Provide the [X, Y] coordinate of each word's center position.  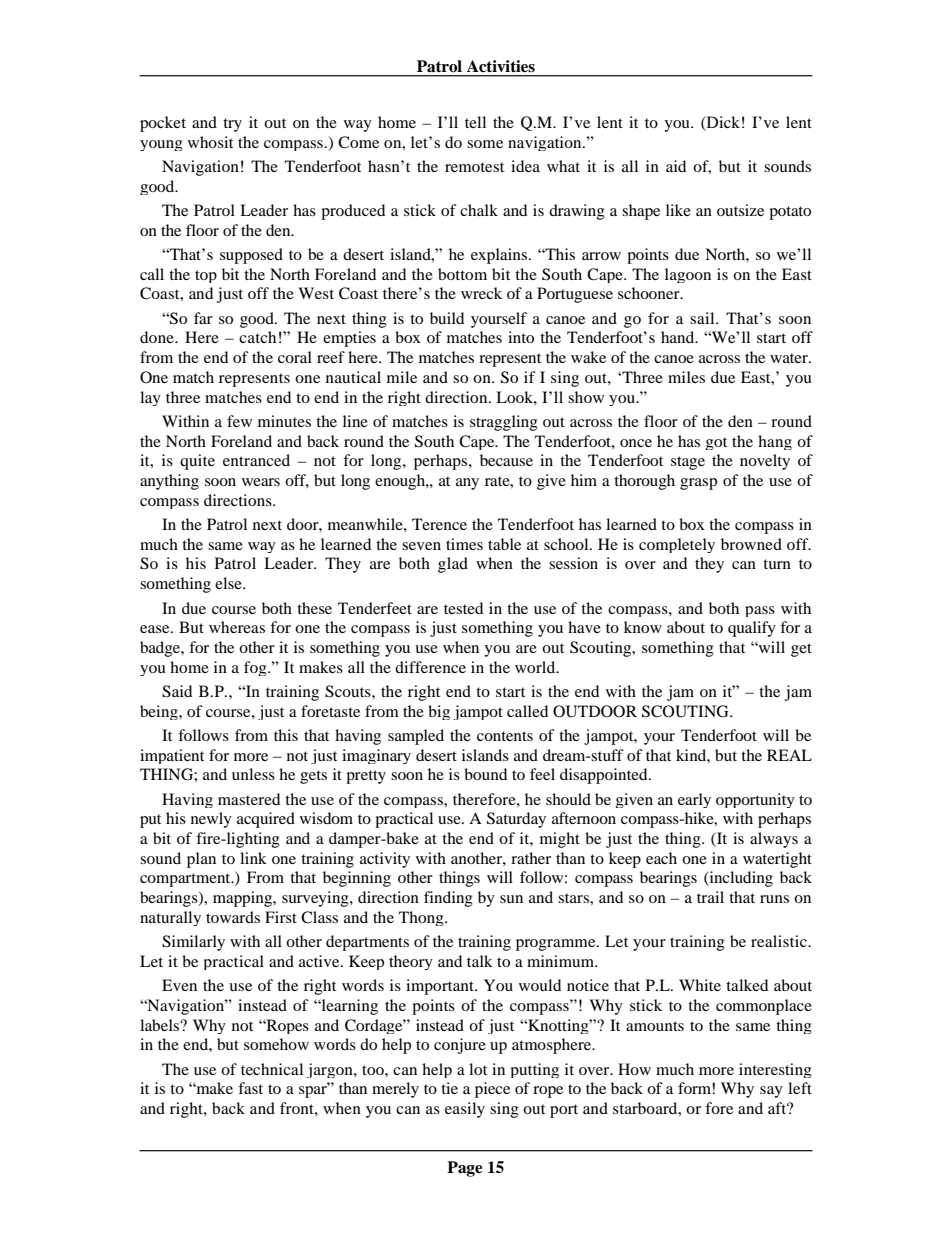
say [771, 1092]
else [229, 583]
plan [201, 860]
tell [475, 122]
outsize [740, 210]
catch [257, 337]
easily [465, 1110]
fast [250, 1088]
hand [679, 337]
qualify [752, 629]
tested [463, 608]
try [232, 125]
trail [710, 897]
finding [448, 899]
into [521, 337]
